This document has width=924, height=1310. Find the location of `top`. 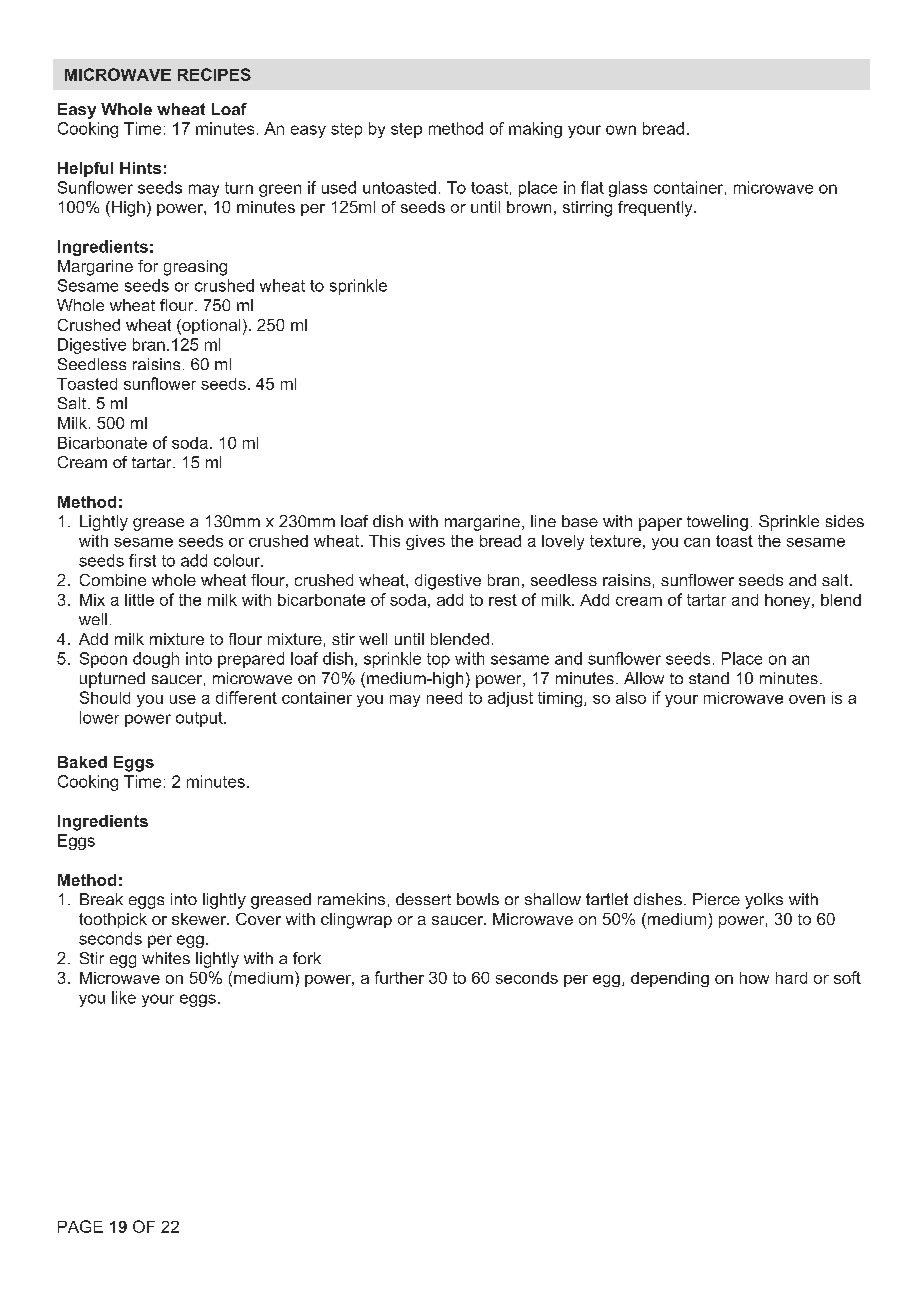

top is located at coordinates (438, 660).
